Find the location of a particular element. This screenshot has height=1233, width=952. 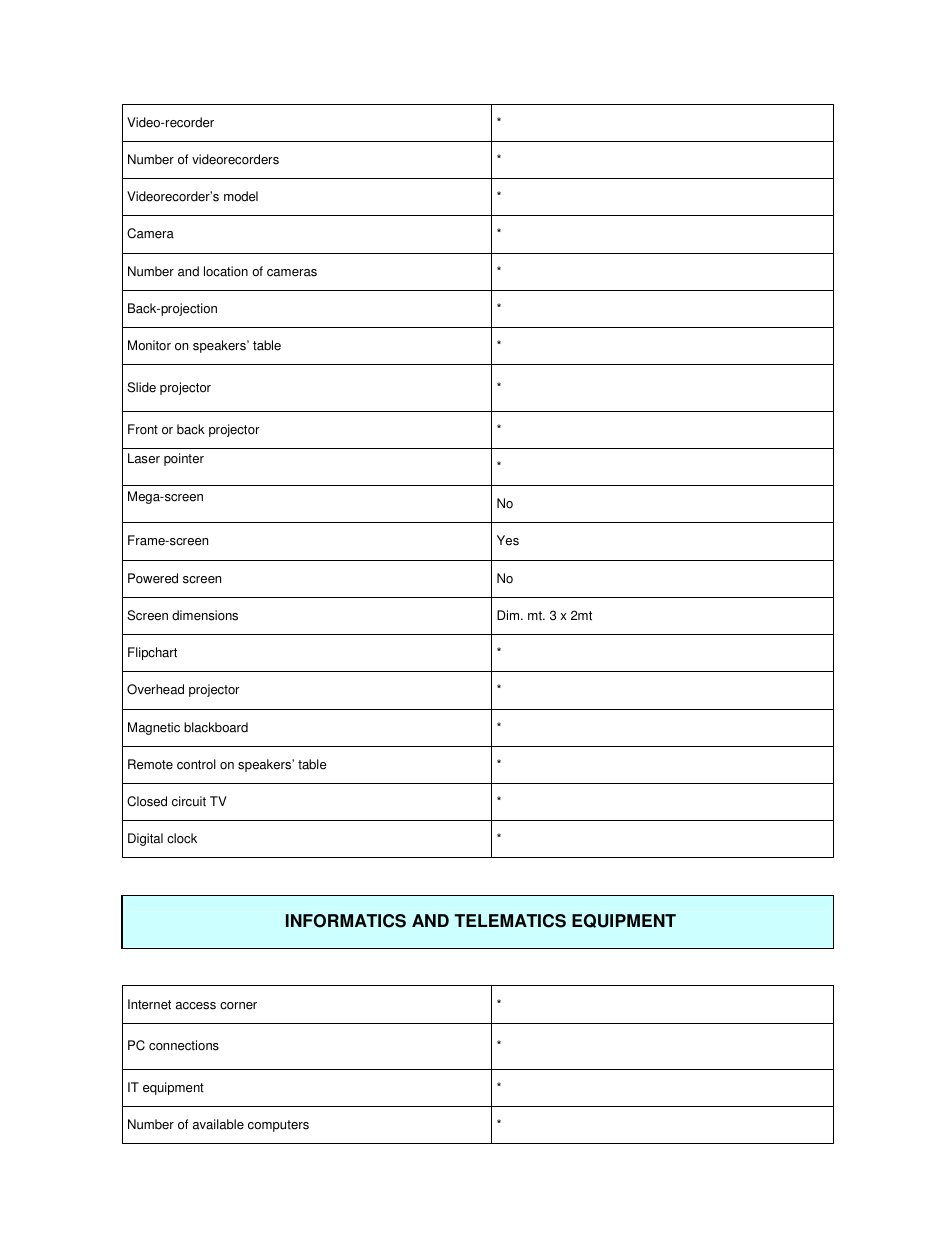

Overhead is located at coordinates (155, 689).
